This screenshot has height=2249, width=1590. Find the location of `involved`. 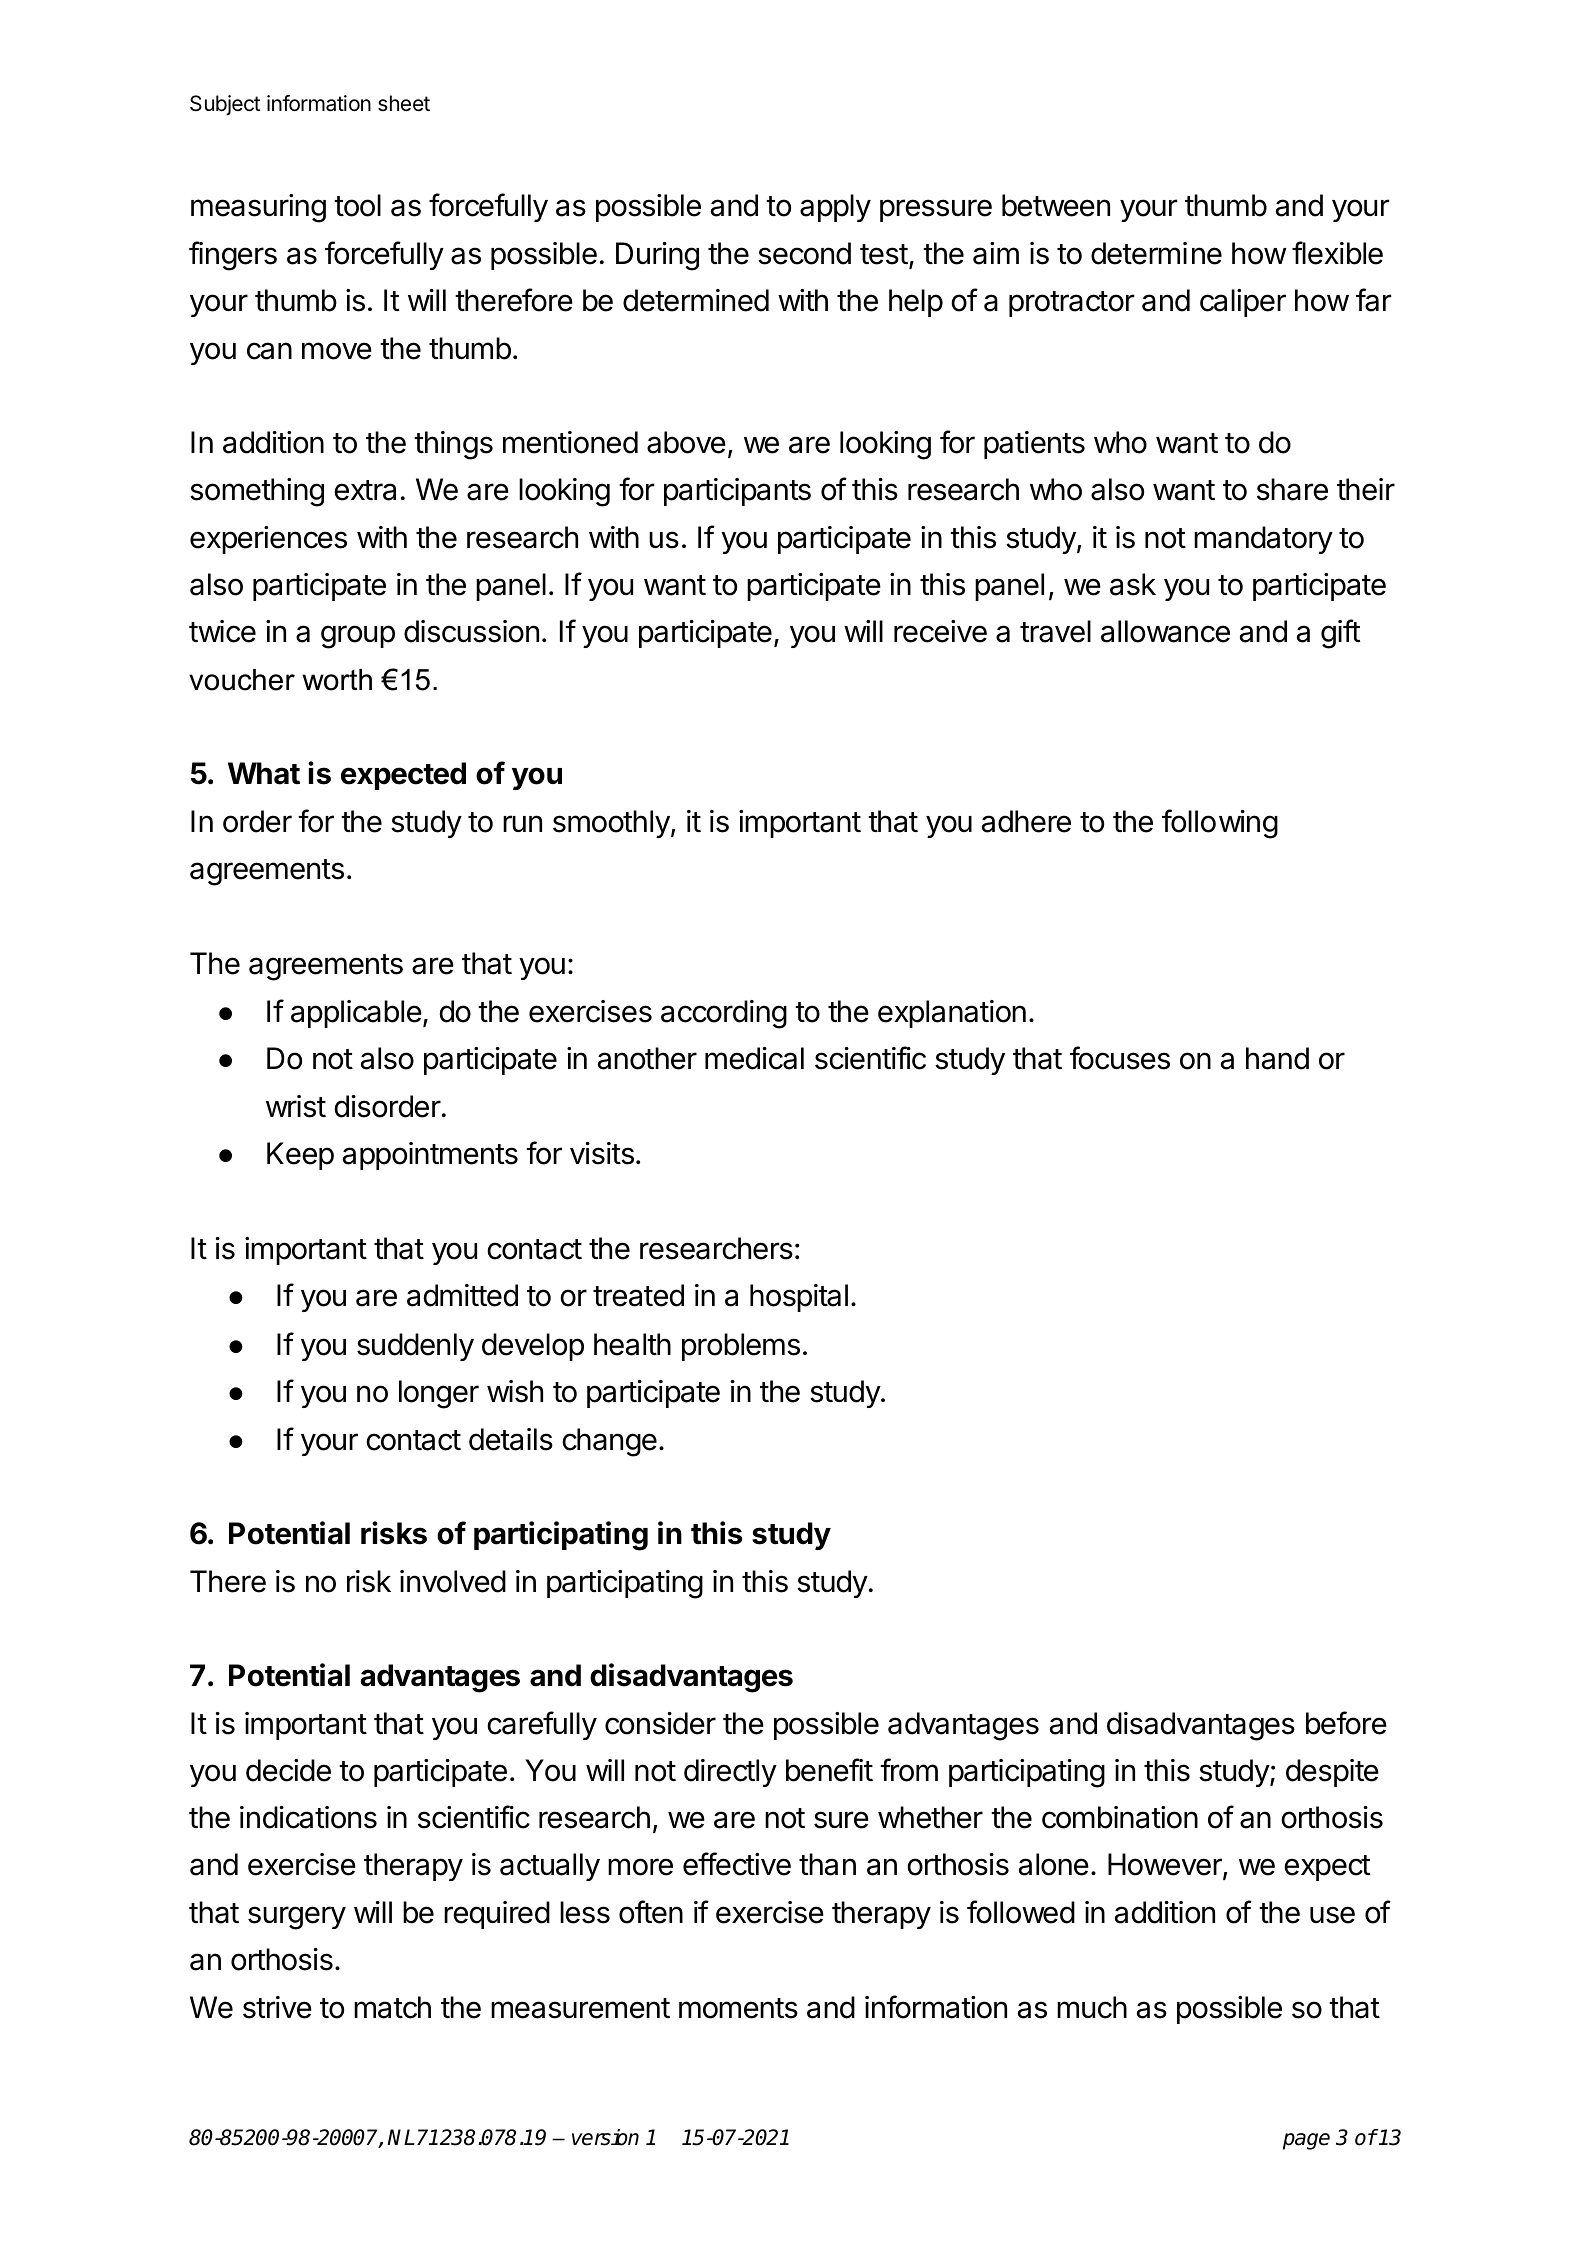

involved is located at coordinates (453, 1581).
